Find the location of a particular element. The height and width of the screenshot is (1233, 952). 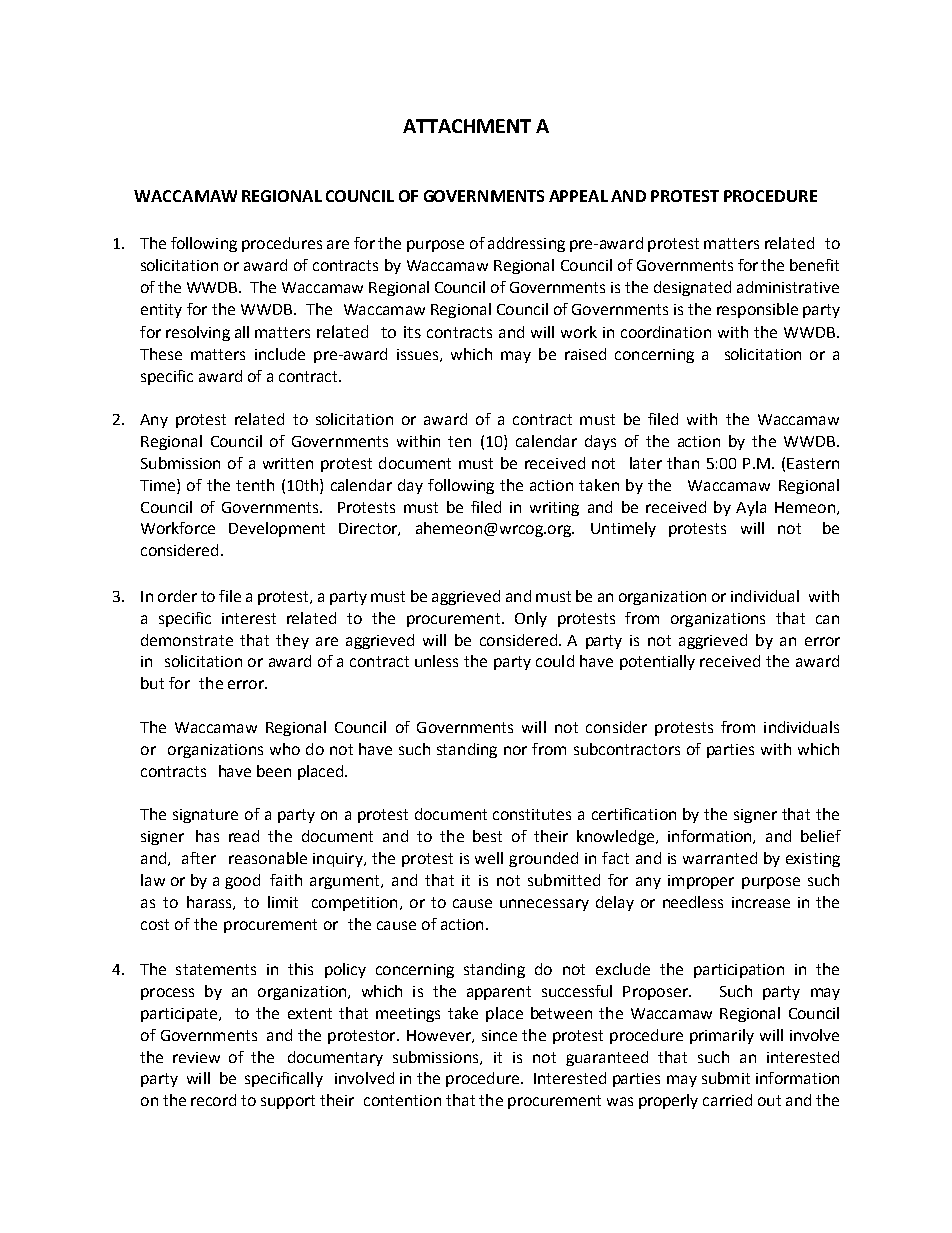

read is located at coordinates (244, 836).
